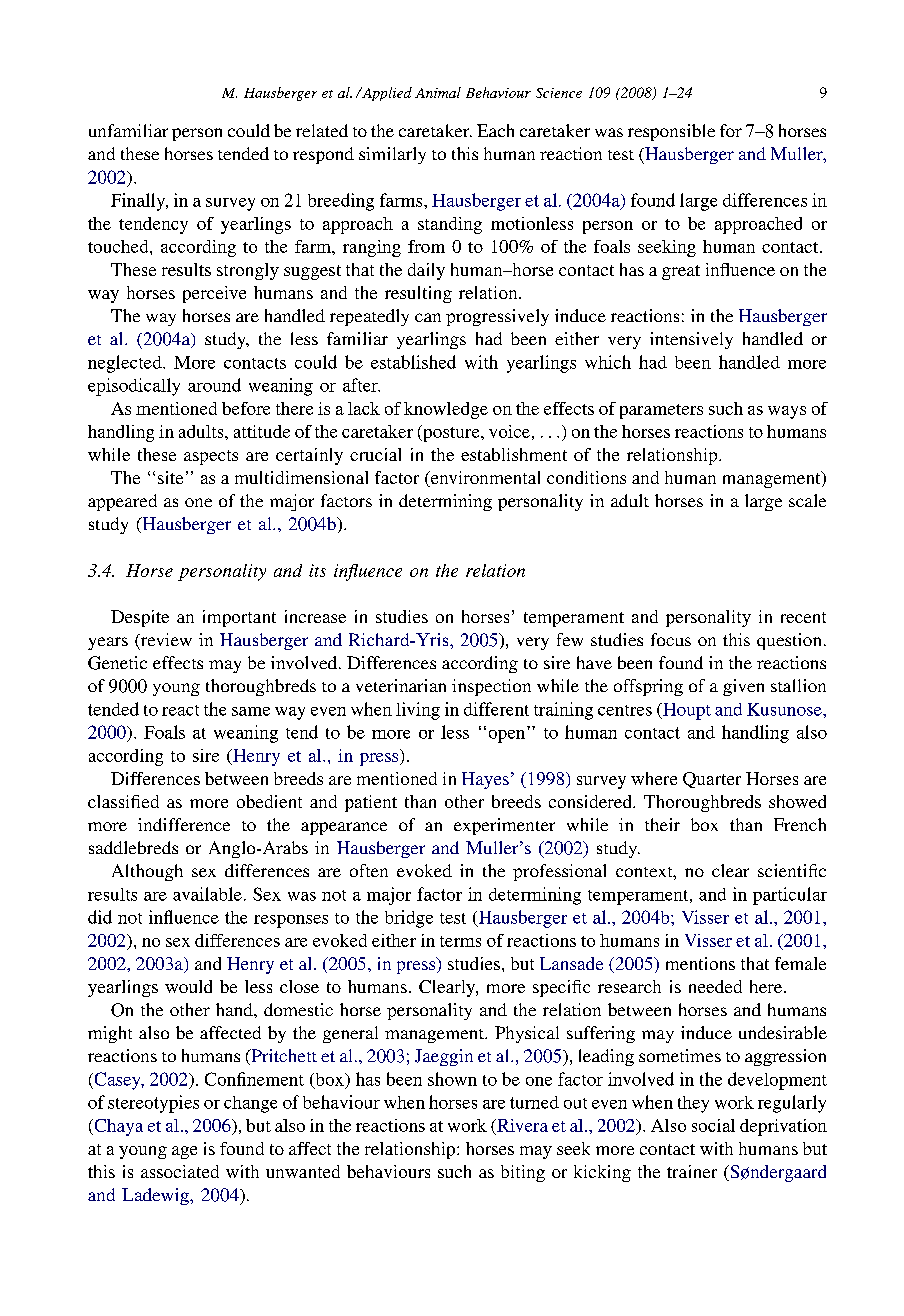  Describe the element at coordinates (495, 130) in the screenshot. I see `Each` at that location.
